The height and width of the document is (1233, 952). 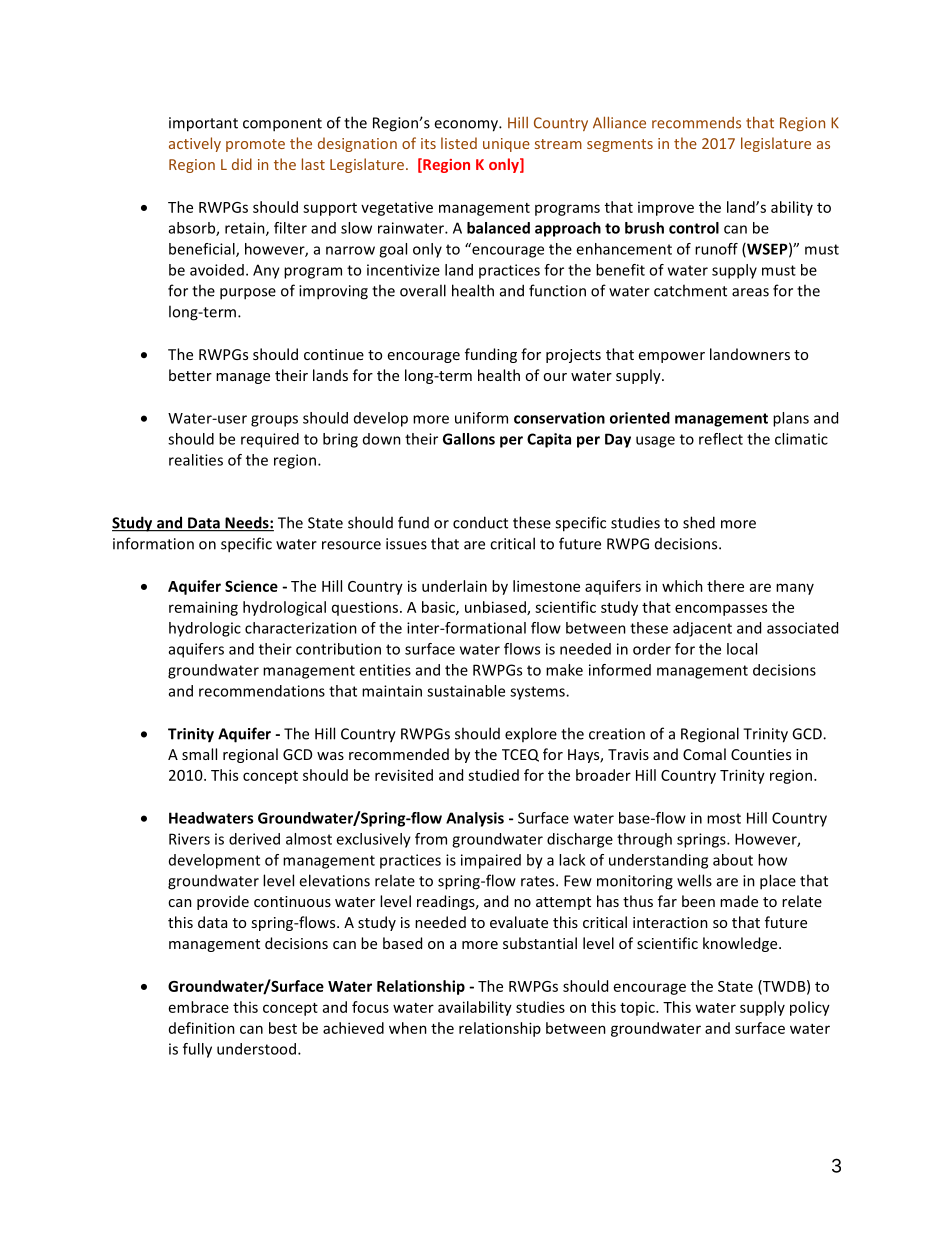 What do you see at coordinates (725, 586) in the document?
I see `there` at bounding box center [725, 586].
